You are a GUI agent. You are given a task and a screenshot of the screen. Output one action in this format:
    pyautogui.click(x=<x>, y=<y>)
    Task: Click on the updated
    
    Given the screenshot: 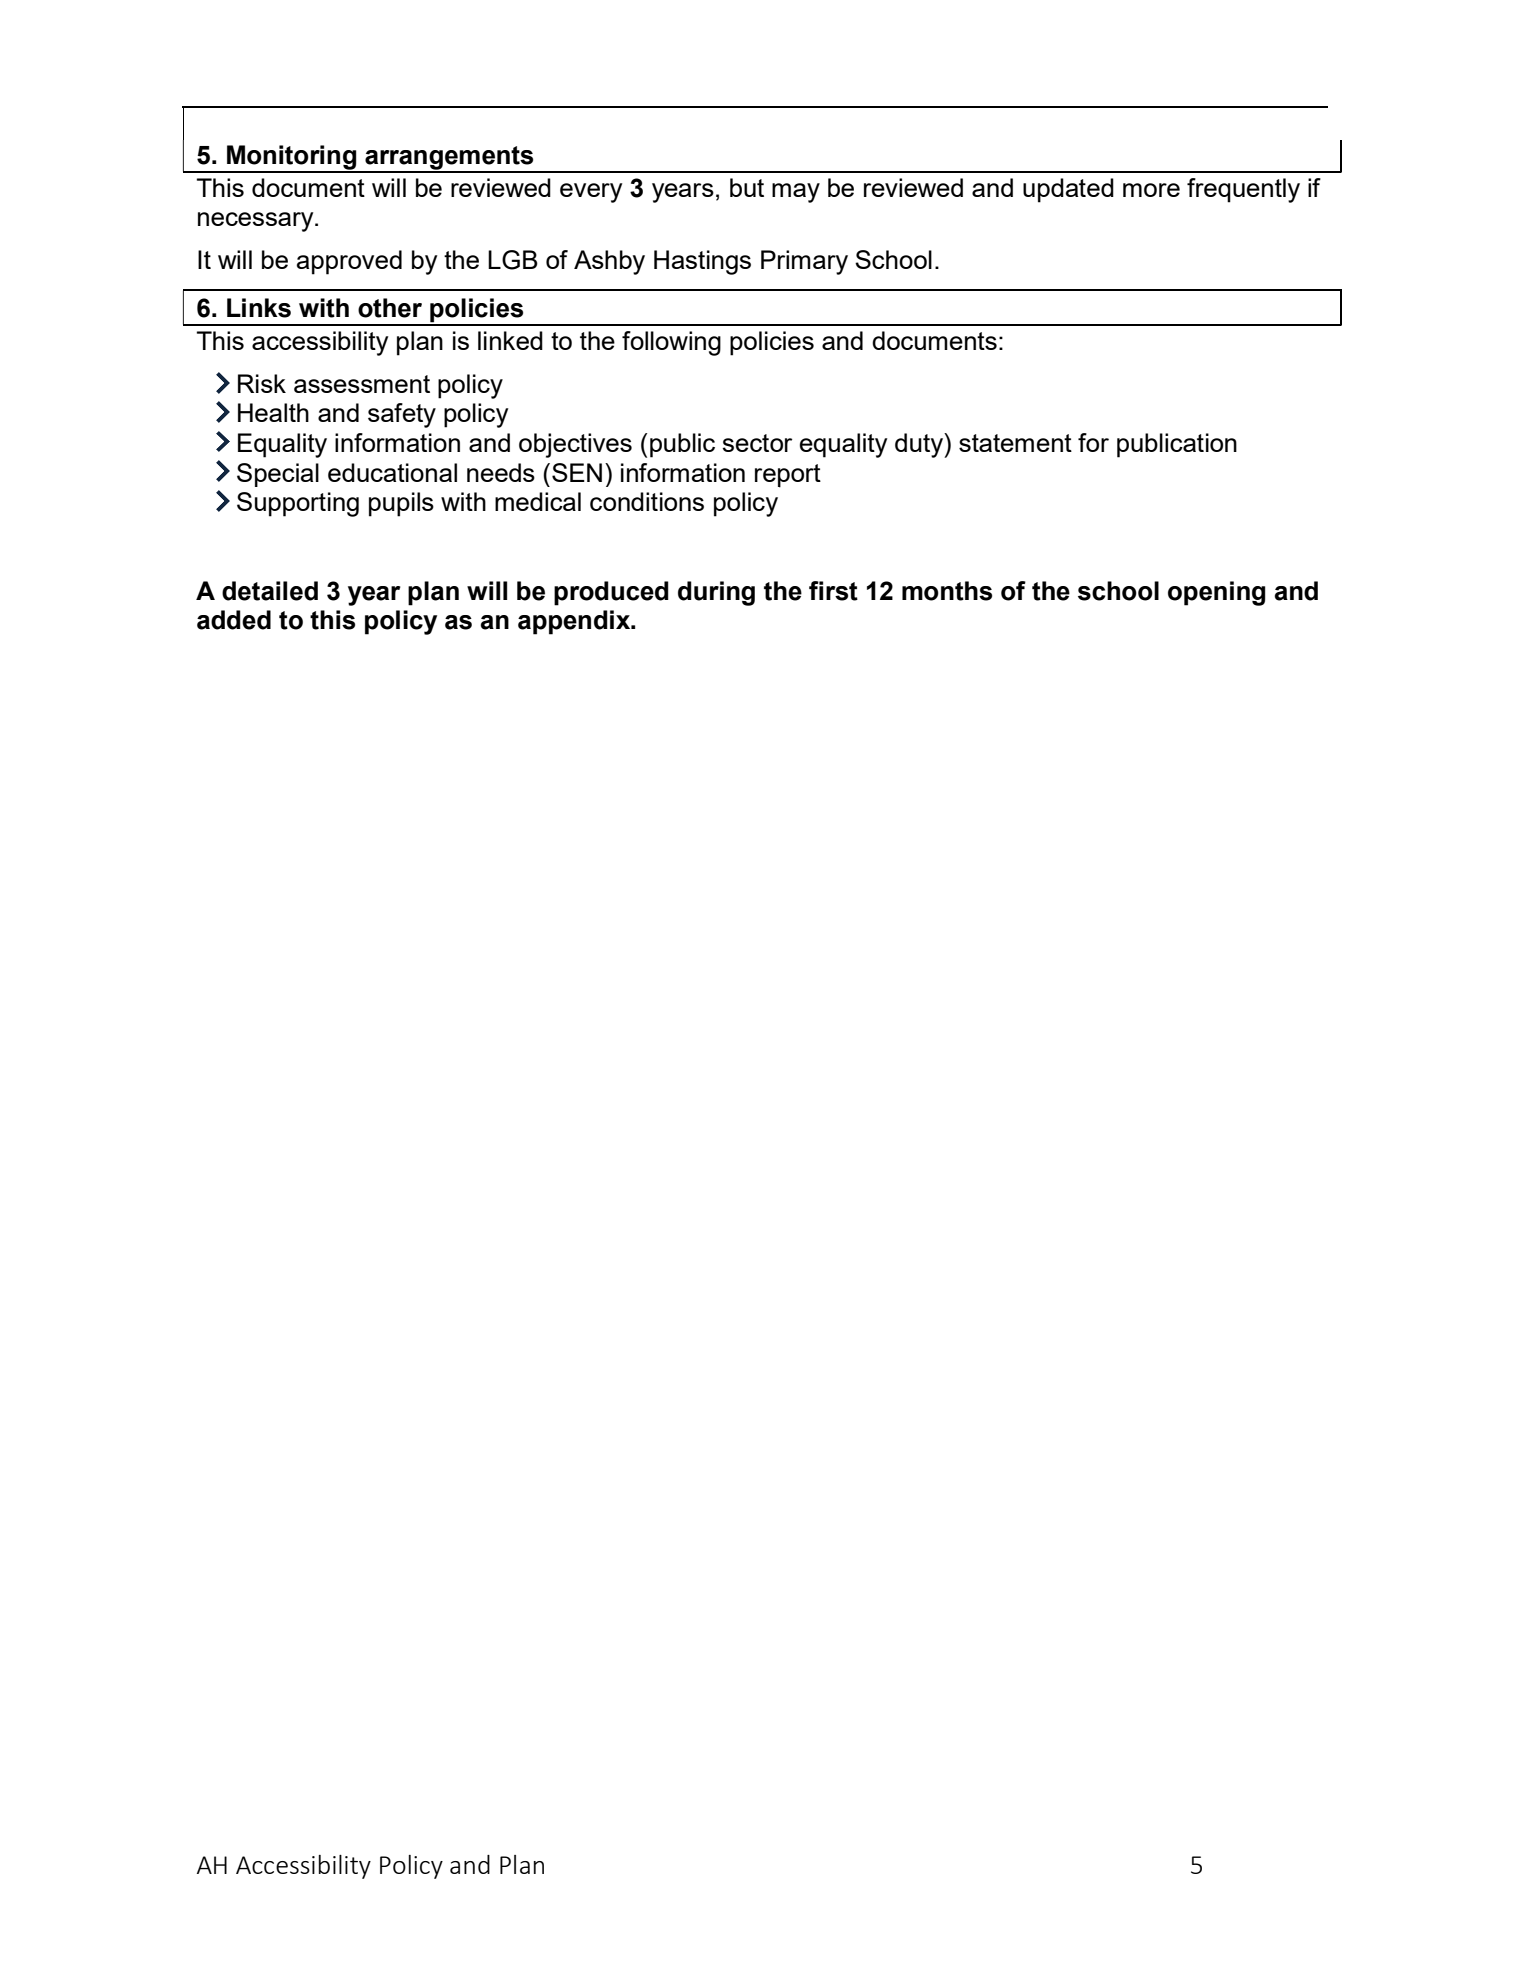 What is the action you would take?
    pyautogui.click(x=1068, y=190)
